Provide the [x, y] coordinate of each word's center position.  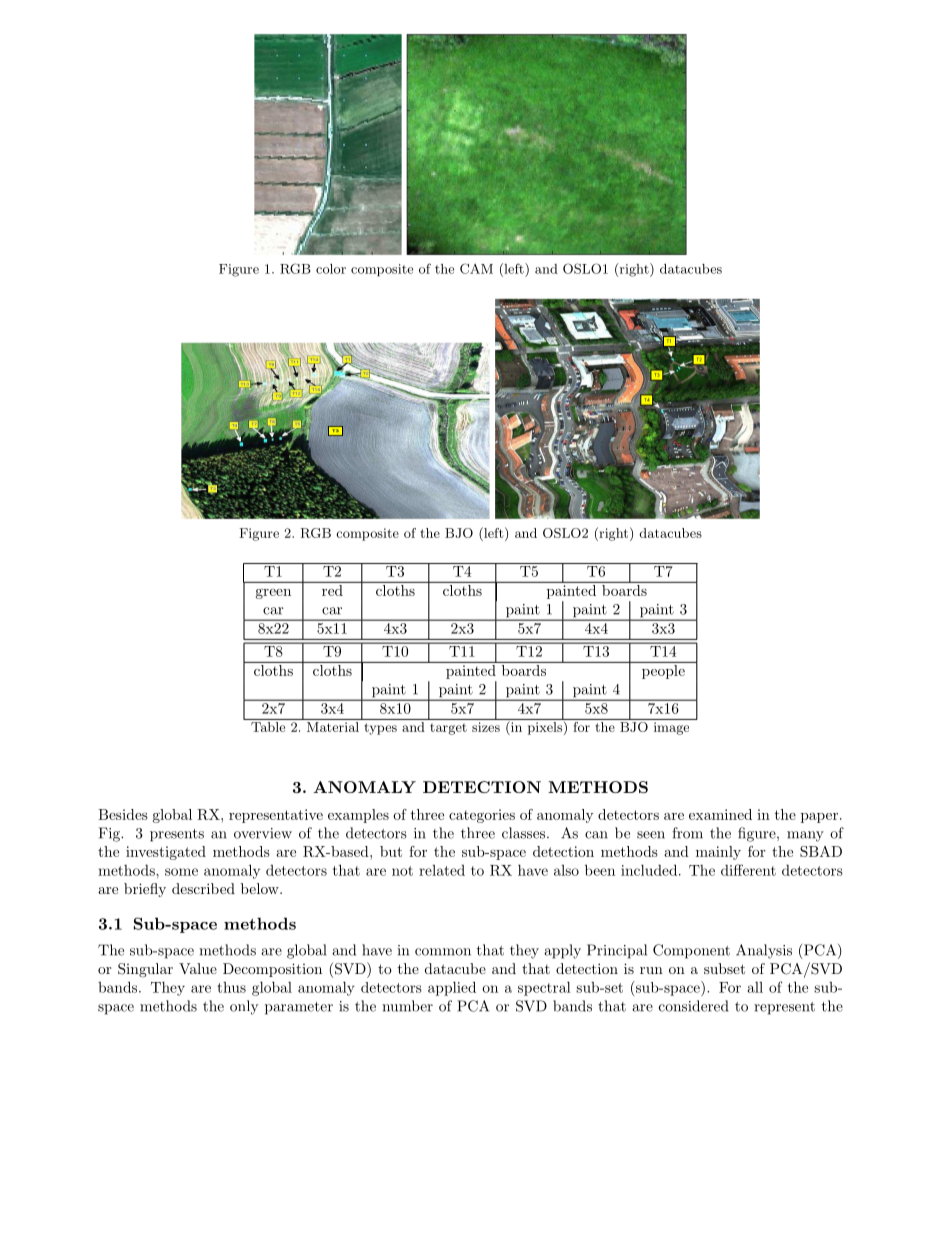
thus [231, 987]
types [380, 729]
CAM [476, 268]
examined [720, 814]
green [273, 594]
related [442, 870]
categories [482, 816]
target [448, 729]
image [671, 728]
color [331, 269]
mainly [718, 853]
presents [177, 835]
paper [821, 818]
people [663, 670]
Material [333, 727]
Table [268, 727]
